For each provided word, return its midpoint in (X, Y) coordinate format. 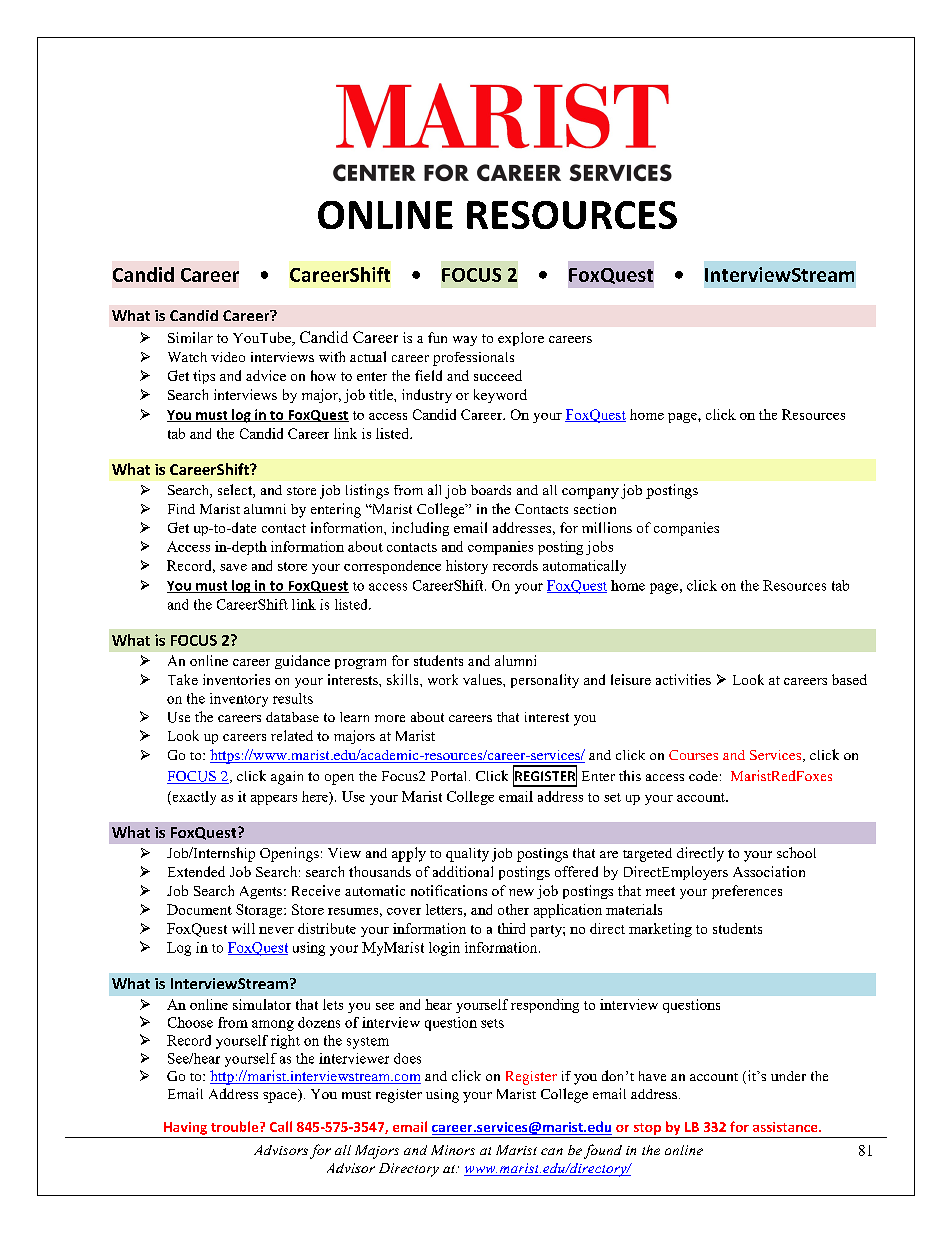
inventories (236, 679)
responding (545, 1006)
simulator (262, 1004)
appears (274, 800)
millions (607, 527)
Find (181, 509)
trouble (236, 1126)
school (796, 852)
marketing (660, 930)
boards (491, 490)
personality (545, 681)
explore (521, 339)
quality (467, 855)
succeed (498, 375)
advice (266, 375)
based (849, 679)
